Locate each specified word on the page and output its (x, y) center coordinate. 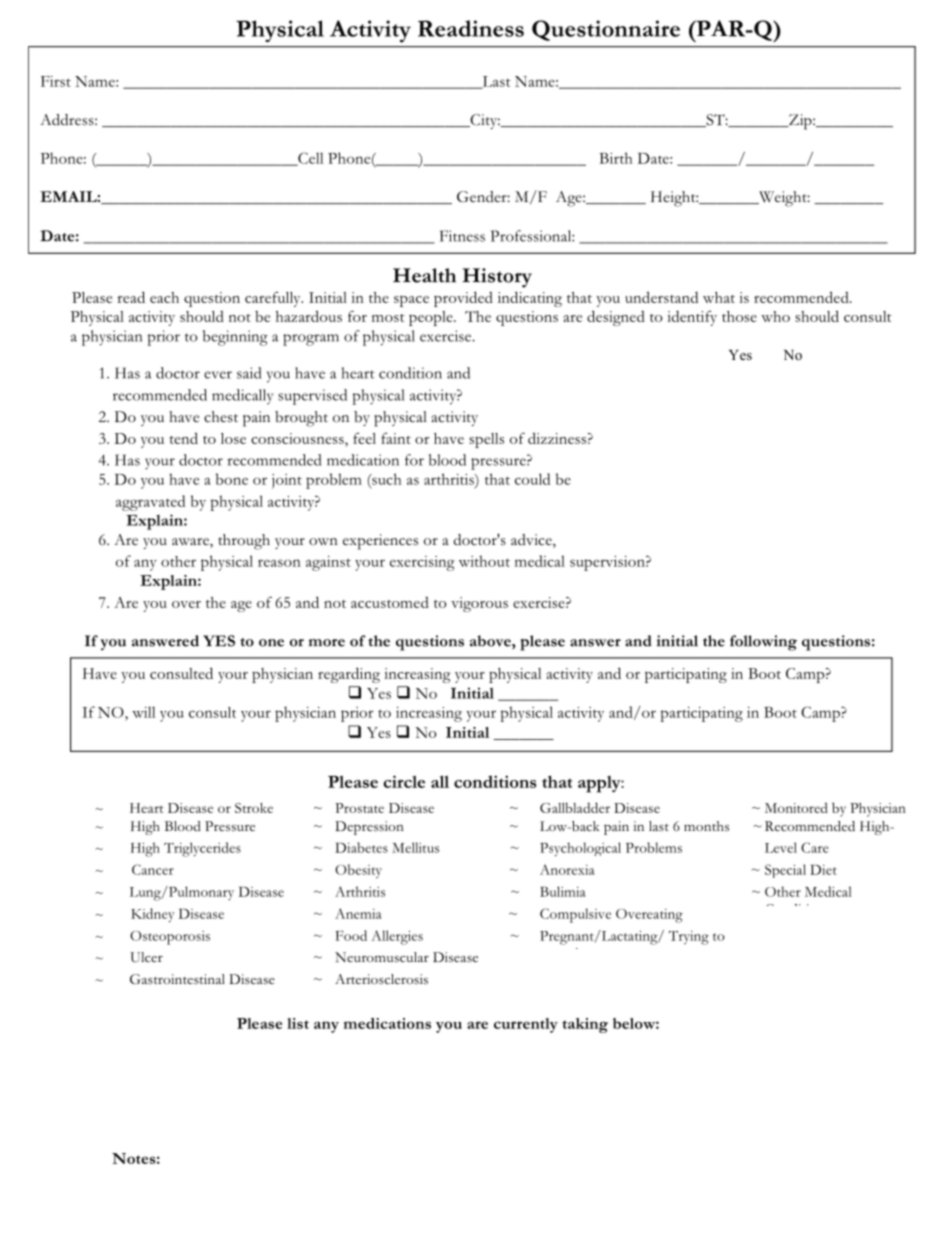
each (164, 297)
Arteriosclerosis (381, 979)
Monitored (796, 807)
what (719, 297)
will (143, 712)
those (739, 316)
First (56, 81)
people (432, 318)
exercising (422, 563)
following (763, 643)
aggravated (150, 503)
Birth (616, 158)
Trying (689, 938)
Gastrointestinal (177, 979)
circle (404, 781)
